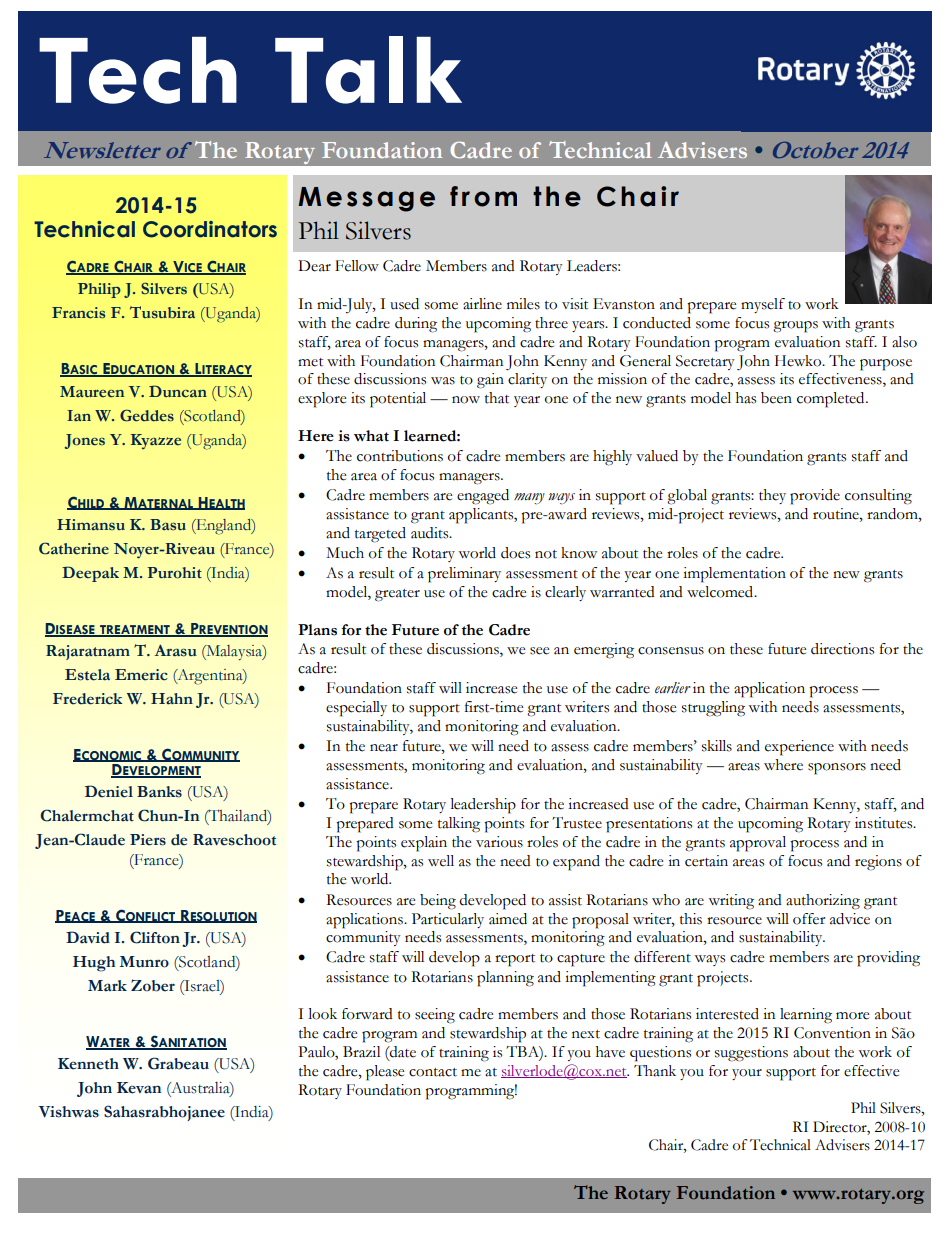 This page has width=952, height=1233. Describe the element at coordinates (763, 305) in the page. I see `myself` at that location.
